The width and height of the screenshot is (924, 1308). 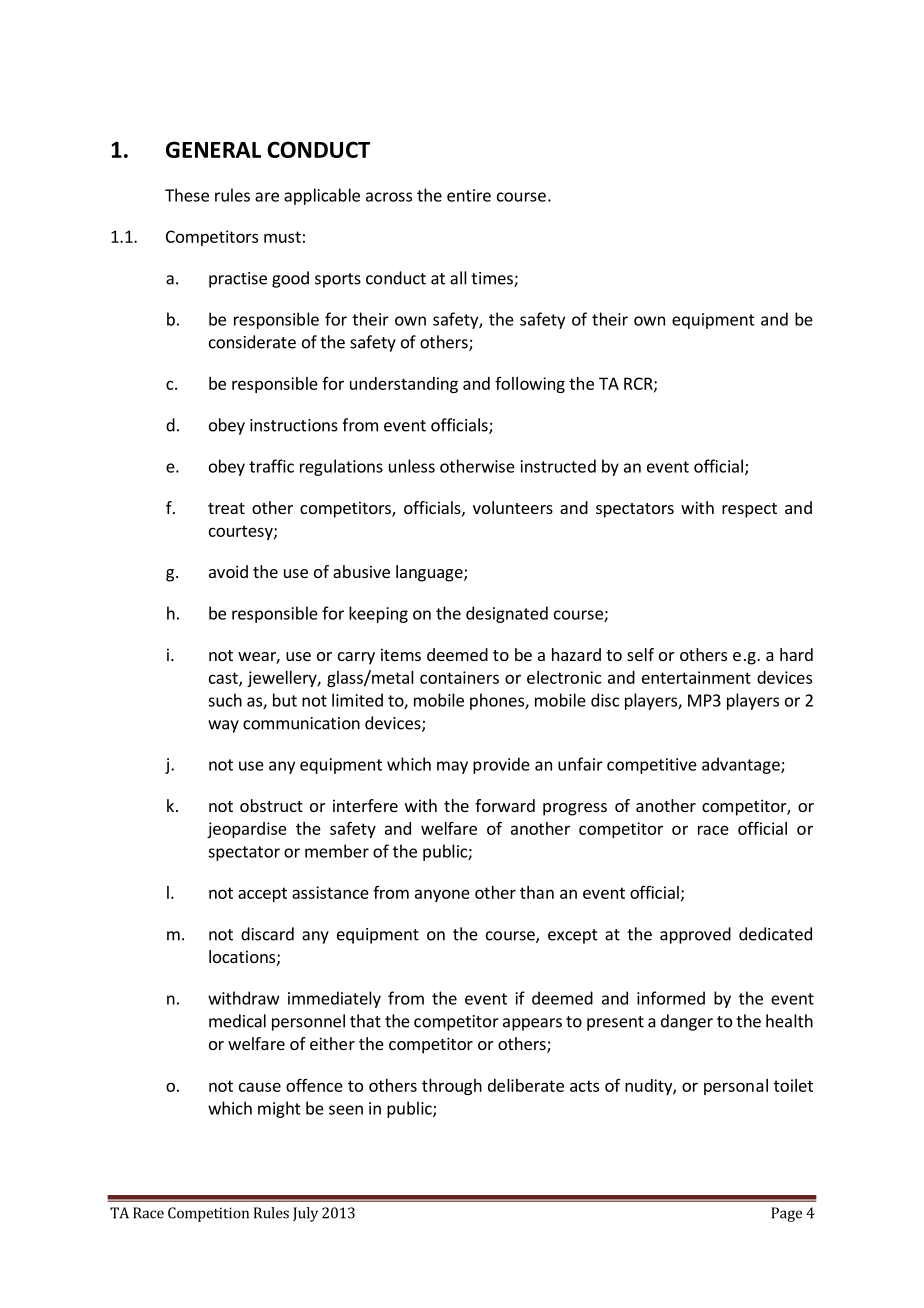 What do you see at coordinates (493, 279) in the screenshot?
I see `times` at bounding box center [493, 279].
